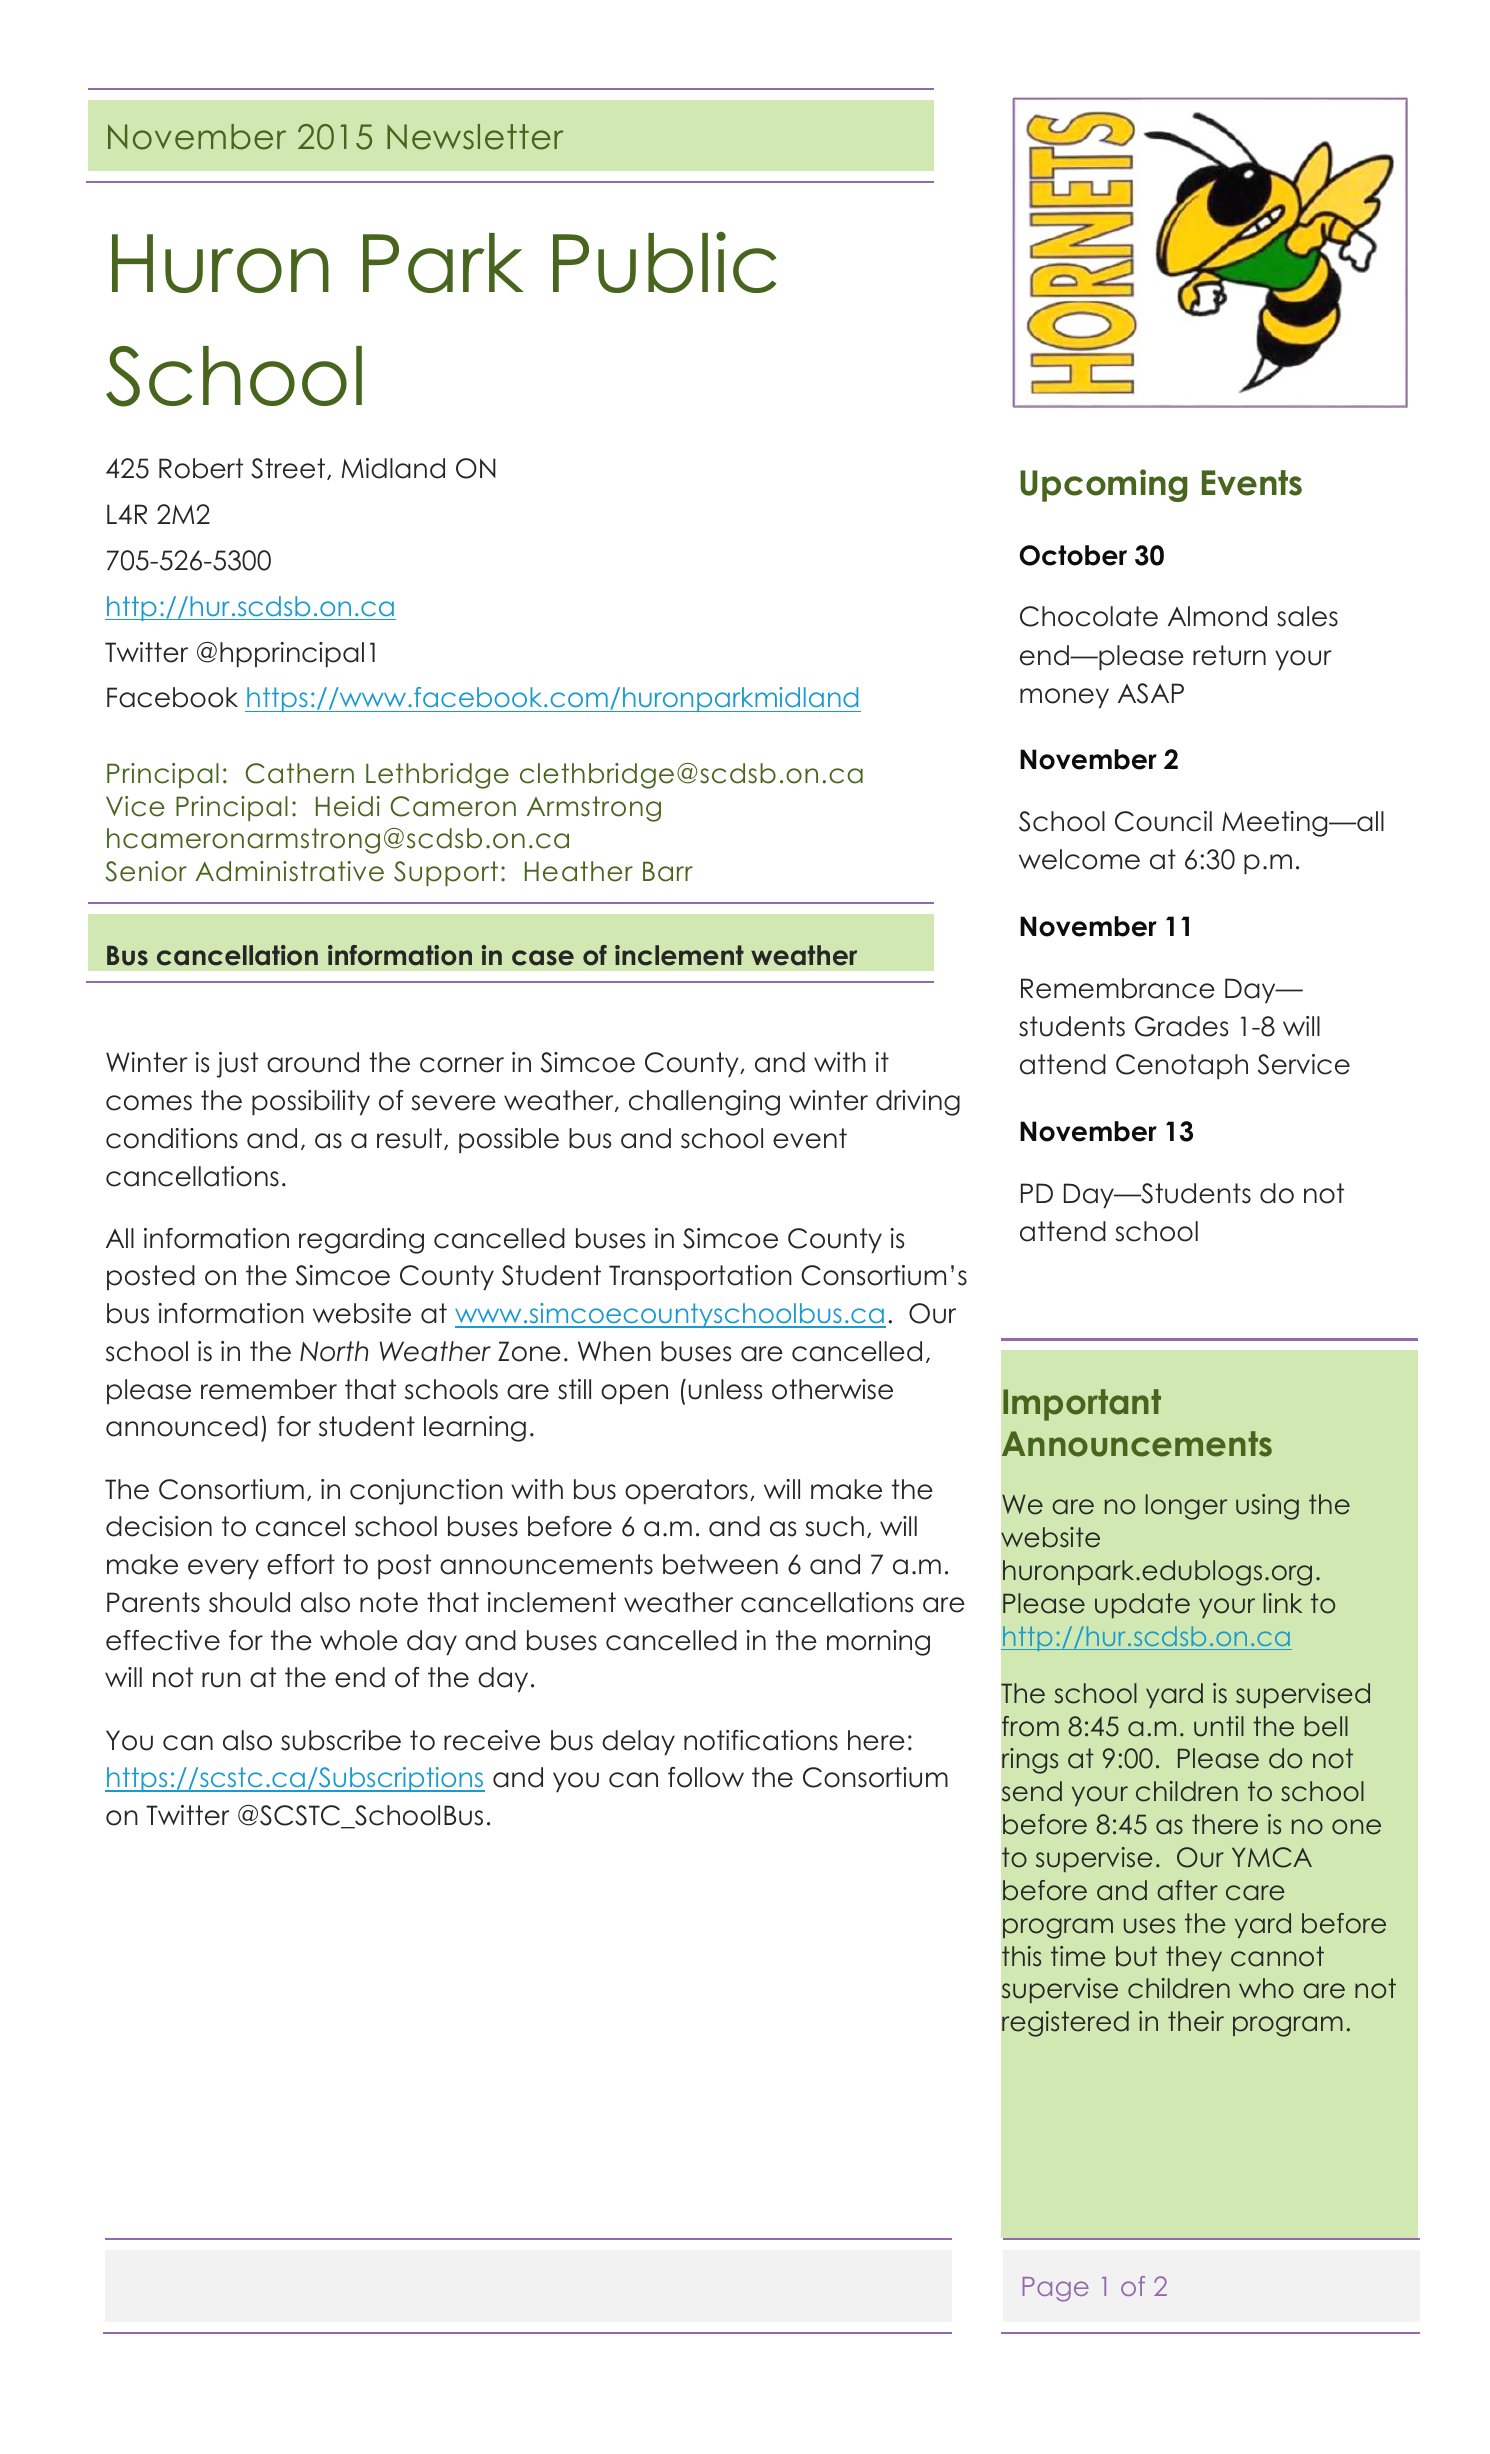 The width and height of the screenshot is (1490, 2454). What do you see at coordinates (348, 806) in the screenshot?
I see `Heidi` at bounding box center [348, 806].
